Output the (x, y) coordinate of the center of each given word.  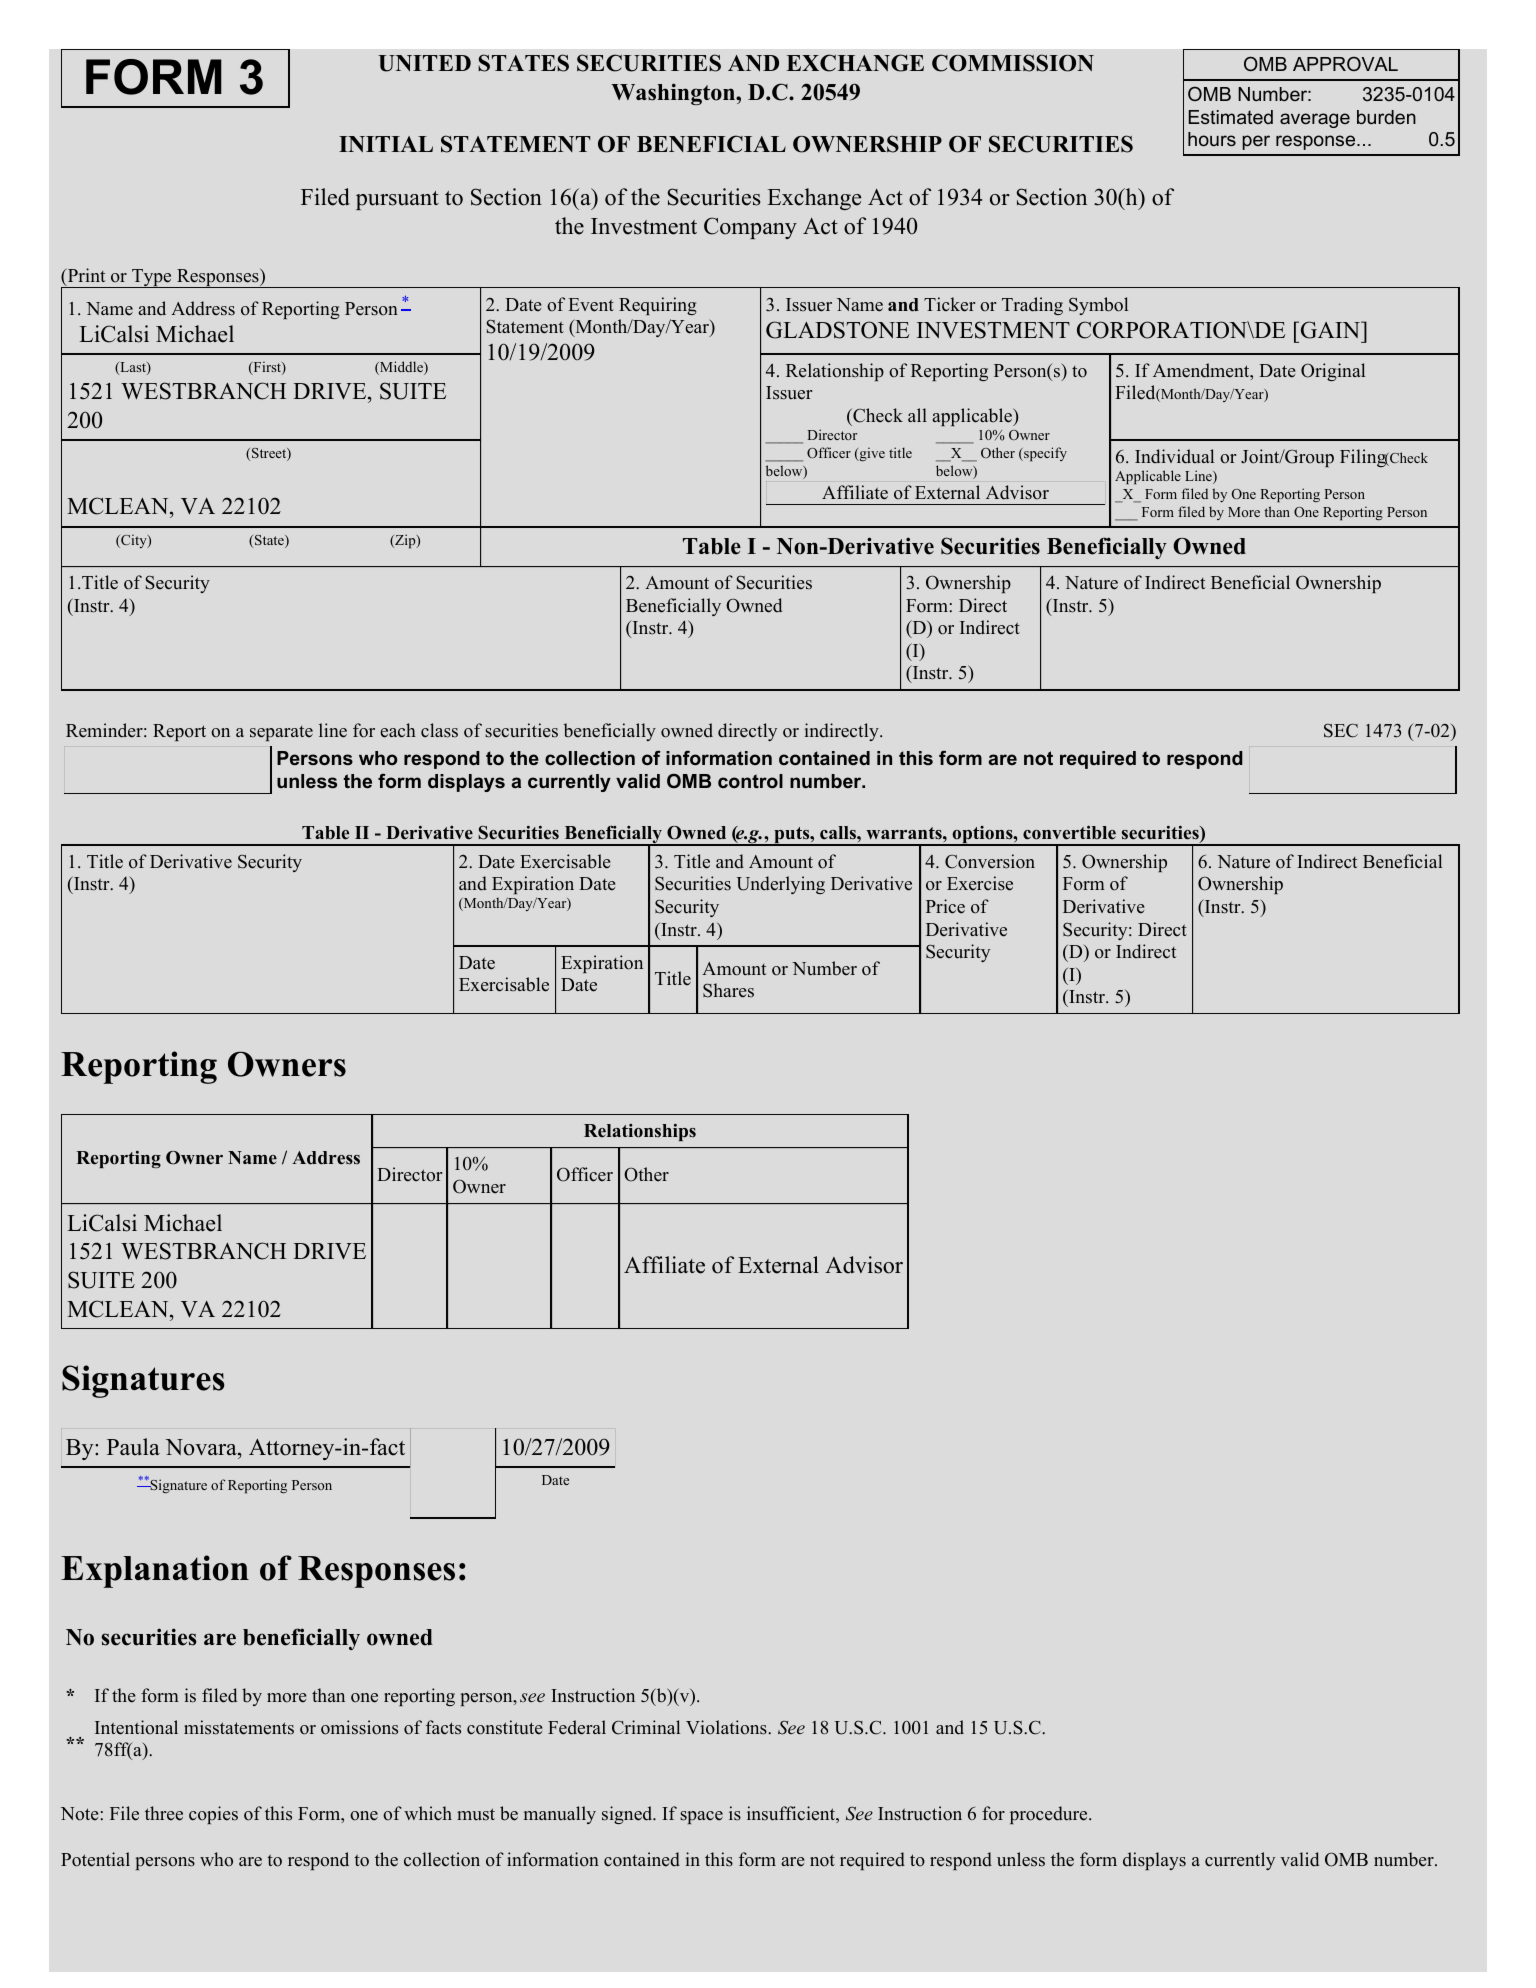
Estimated (1231, 117)
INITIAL (386, 144)
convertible (1069, 832)
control (750, 781)
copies (213, 1815)
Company (750, 228)
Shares (728, 990)
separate (281, 733)
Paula (133, 1447)
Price (945, 906)
